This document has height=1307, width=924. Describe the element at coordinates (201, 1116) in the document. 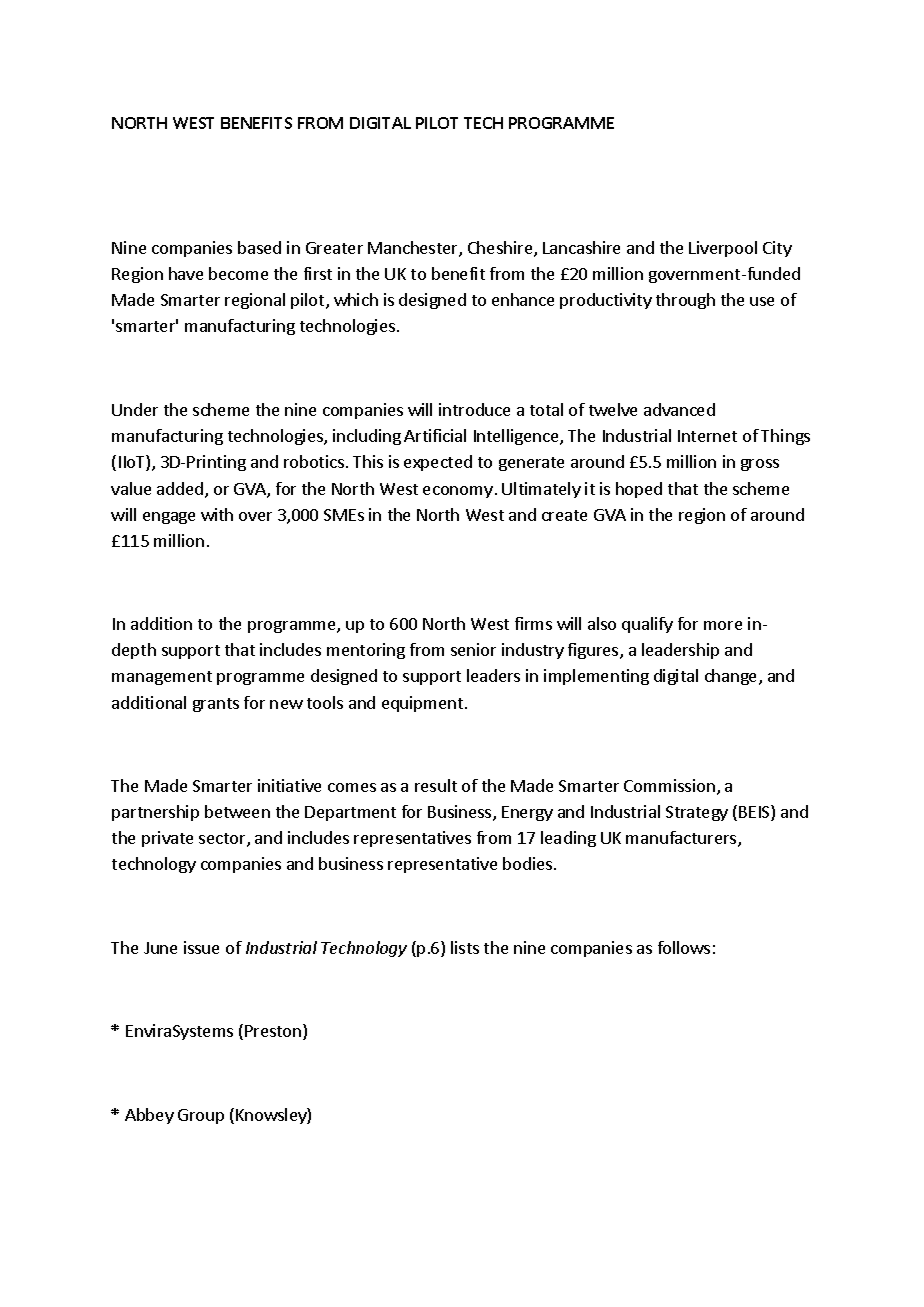

I see `Group` at that location.
